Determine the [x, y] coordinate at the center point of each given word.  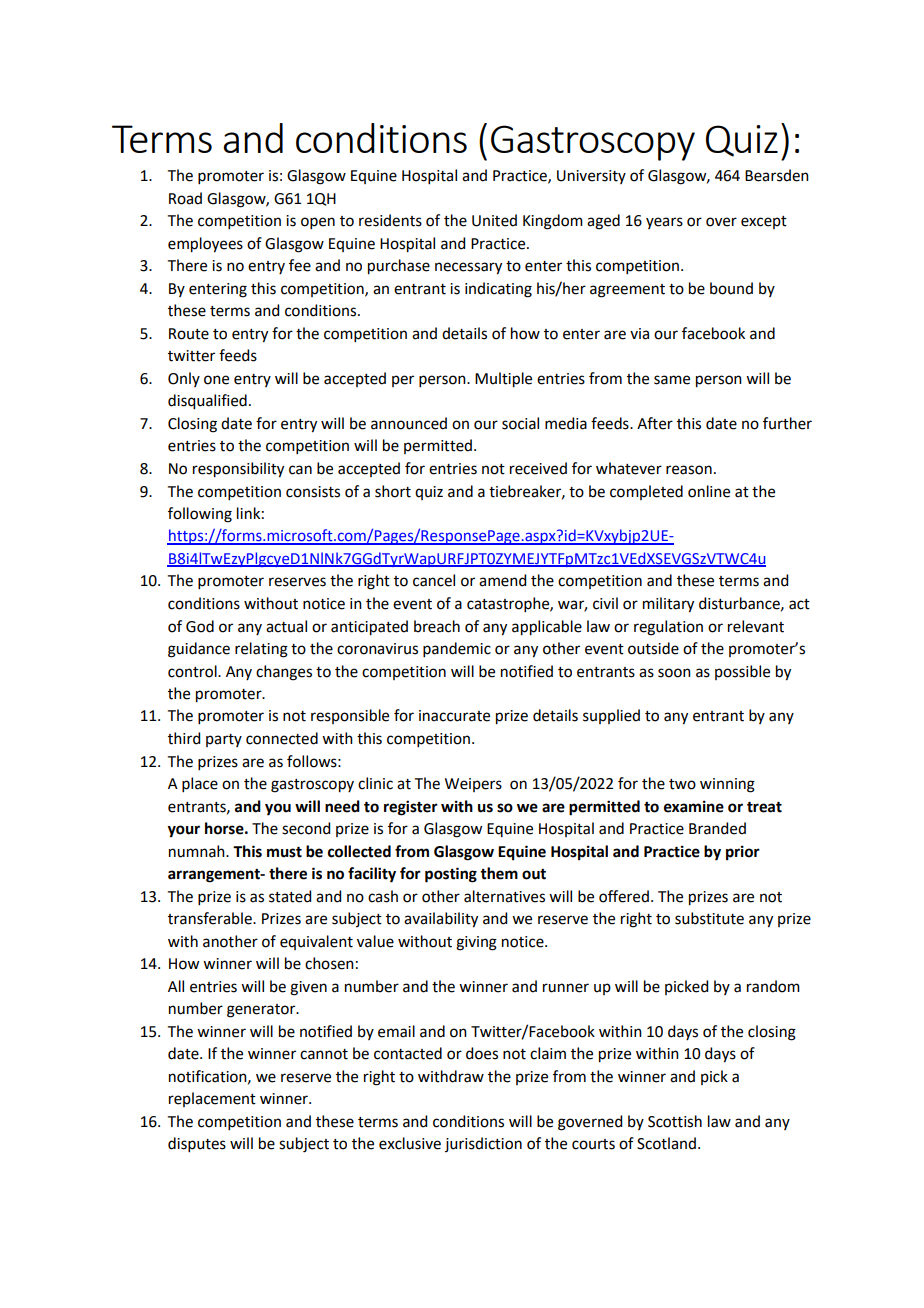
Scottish [675, 1121]
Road [185, 198]
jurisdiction [483, 1144]
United [494, 220]
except [764, 222]
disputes [197, 1144]
